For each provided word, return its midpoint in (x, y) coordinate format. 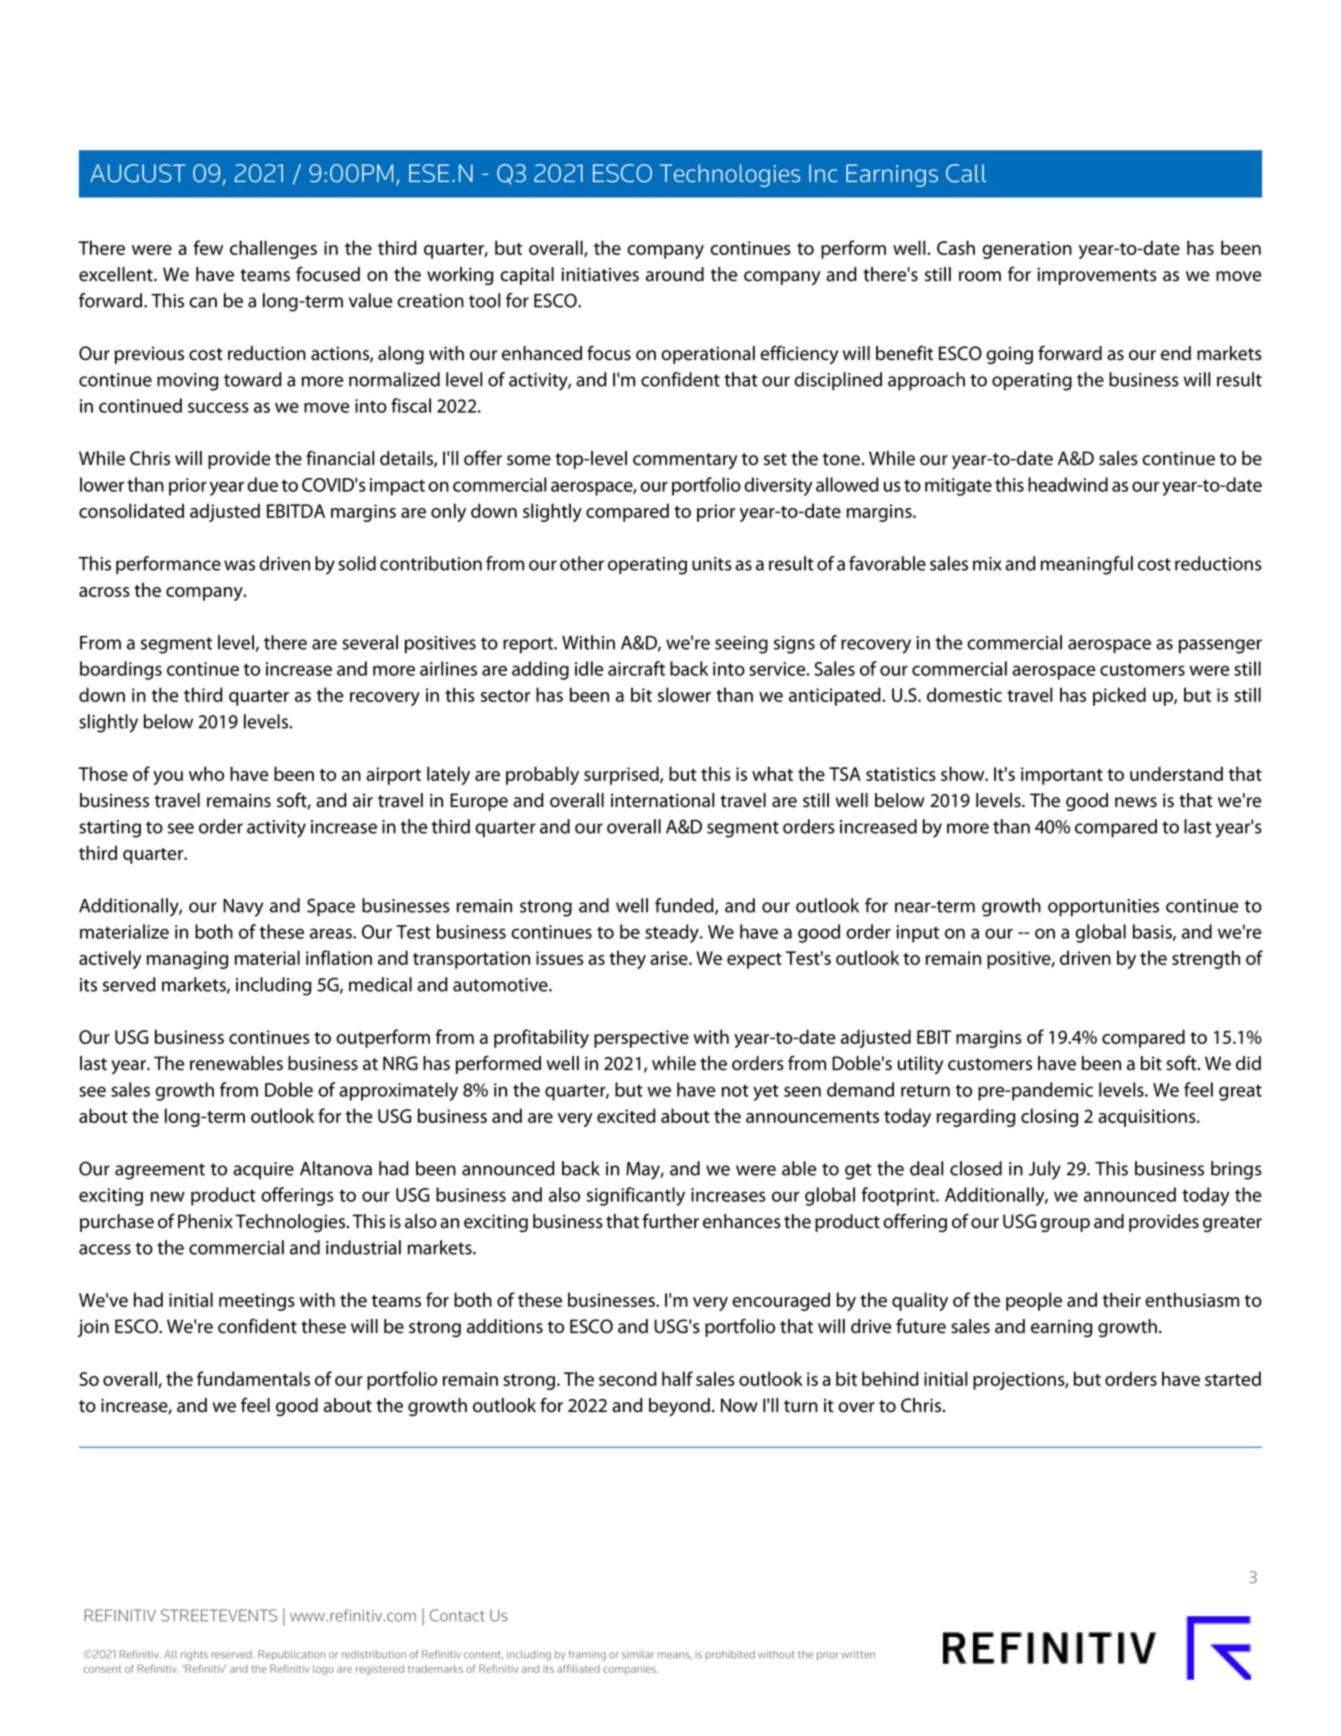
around (675, 274)
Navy (243, 908)
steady (673, 933)
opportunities (1103, 908)
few (208, 247)
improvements (1097, 276)
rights (194, 1655)
